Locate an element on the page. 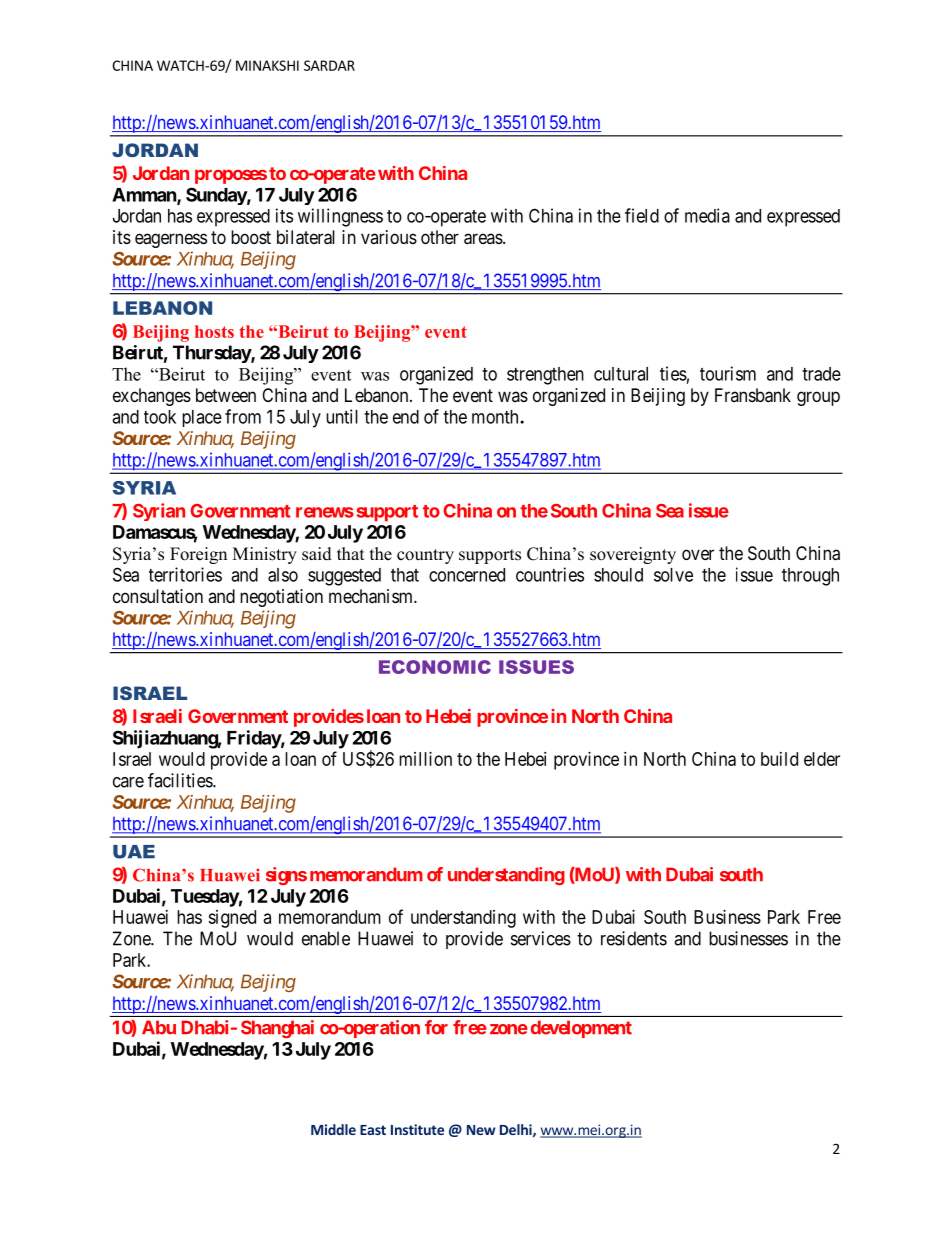  hosts is located at coordinates (214, 331).
